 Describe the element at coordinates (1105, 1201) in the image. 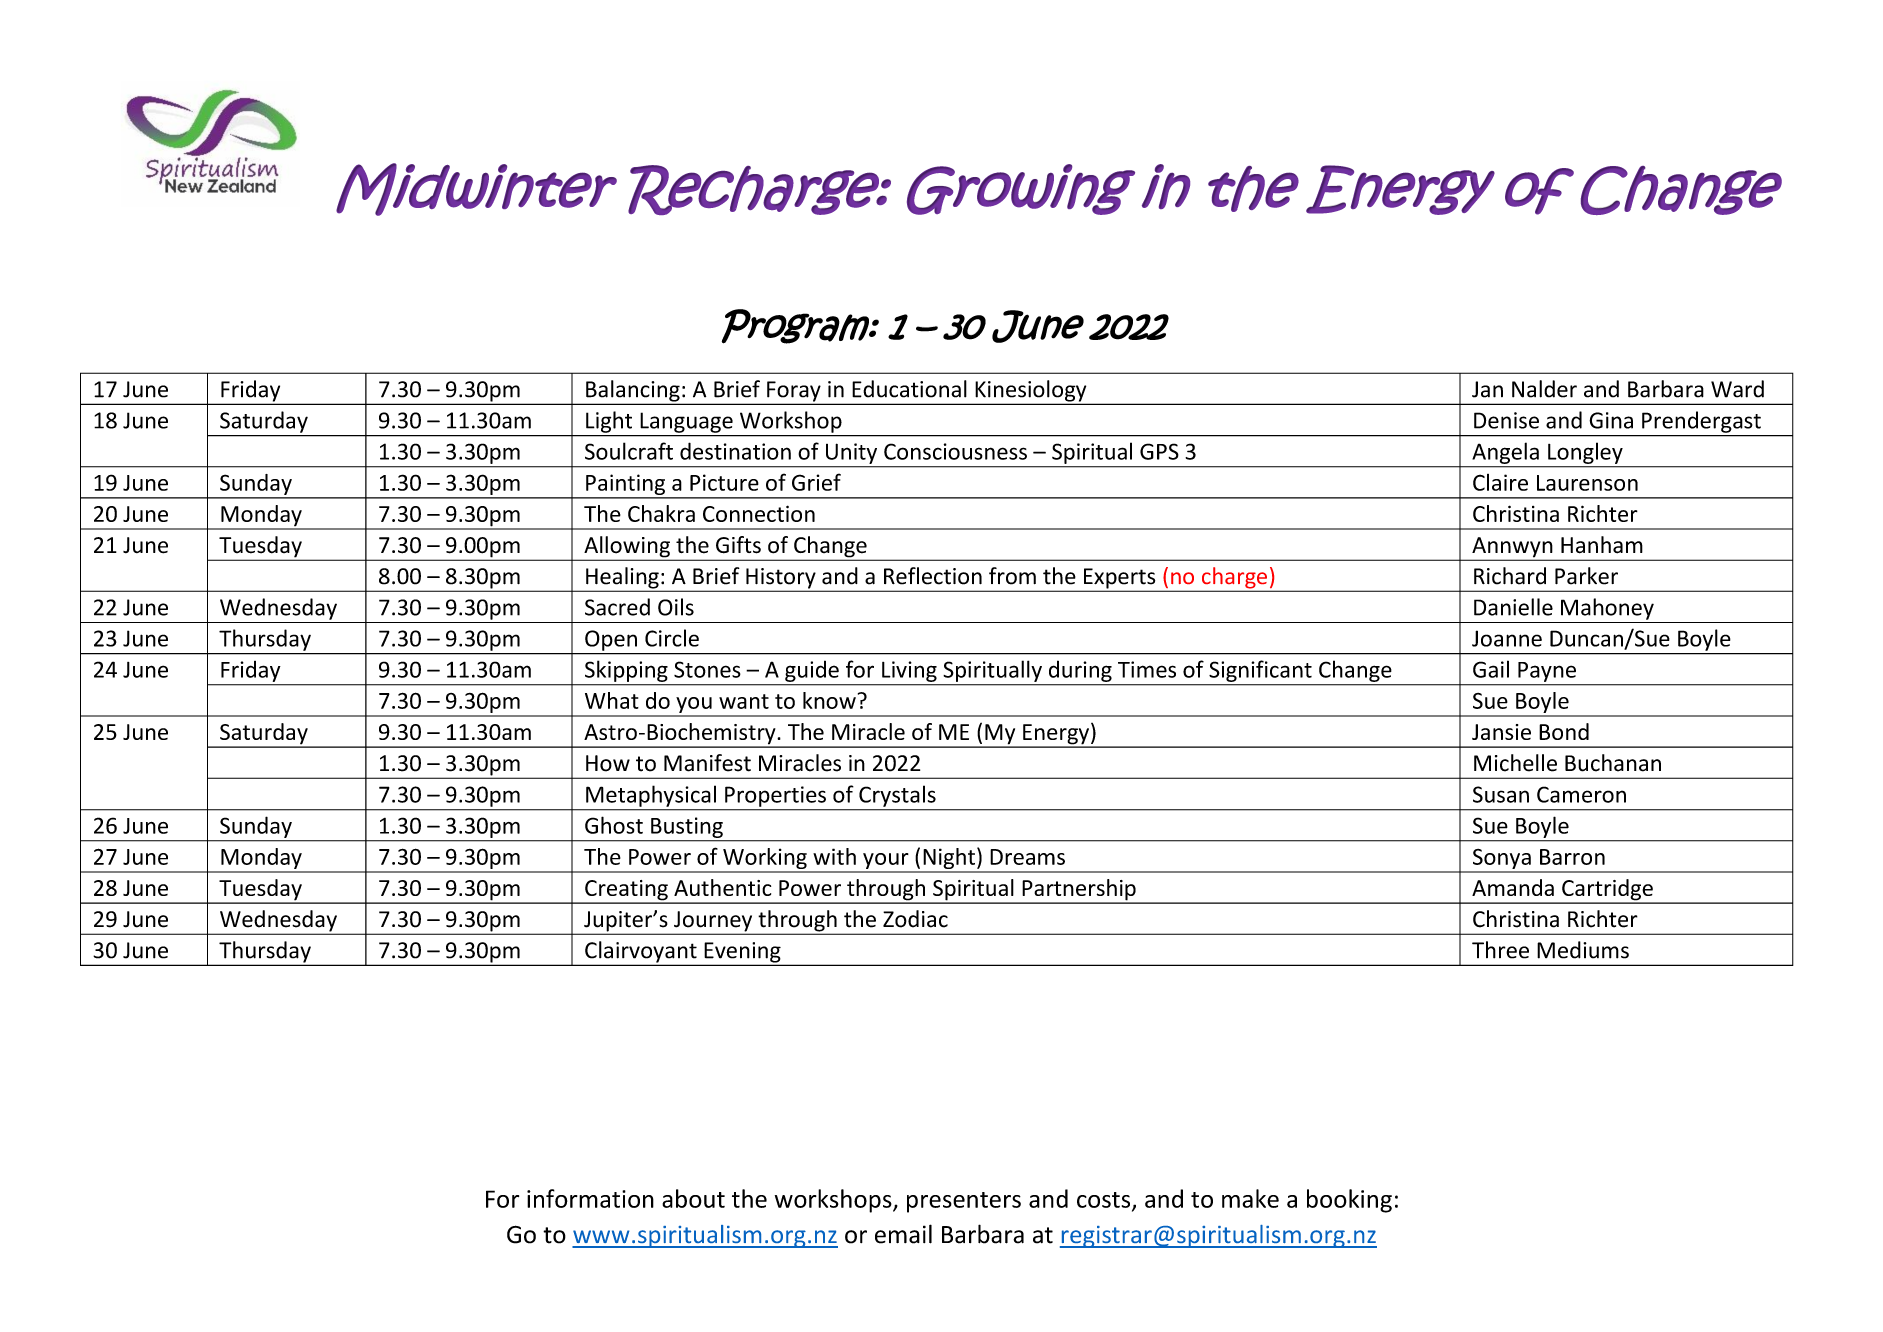

I see `costs` at that location.
